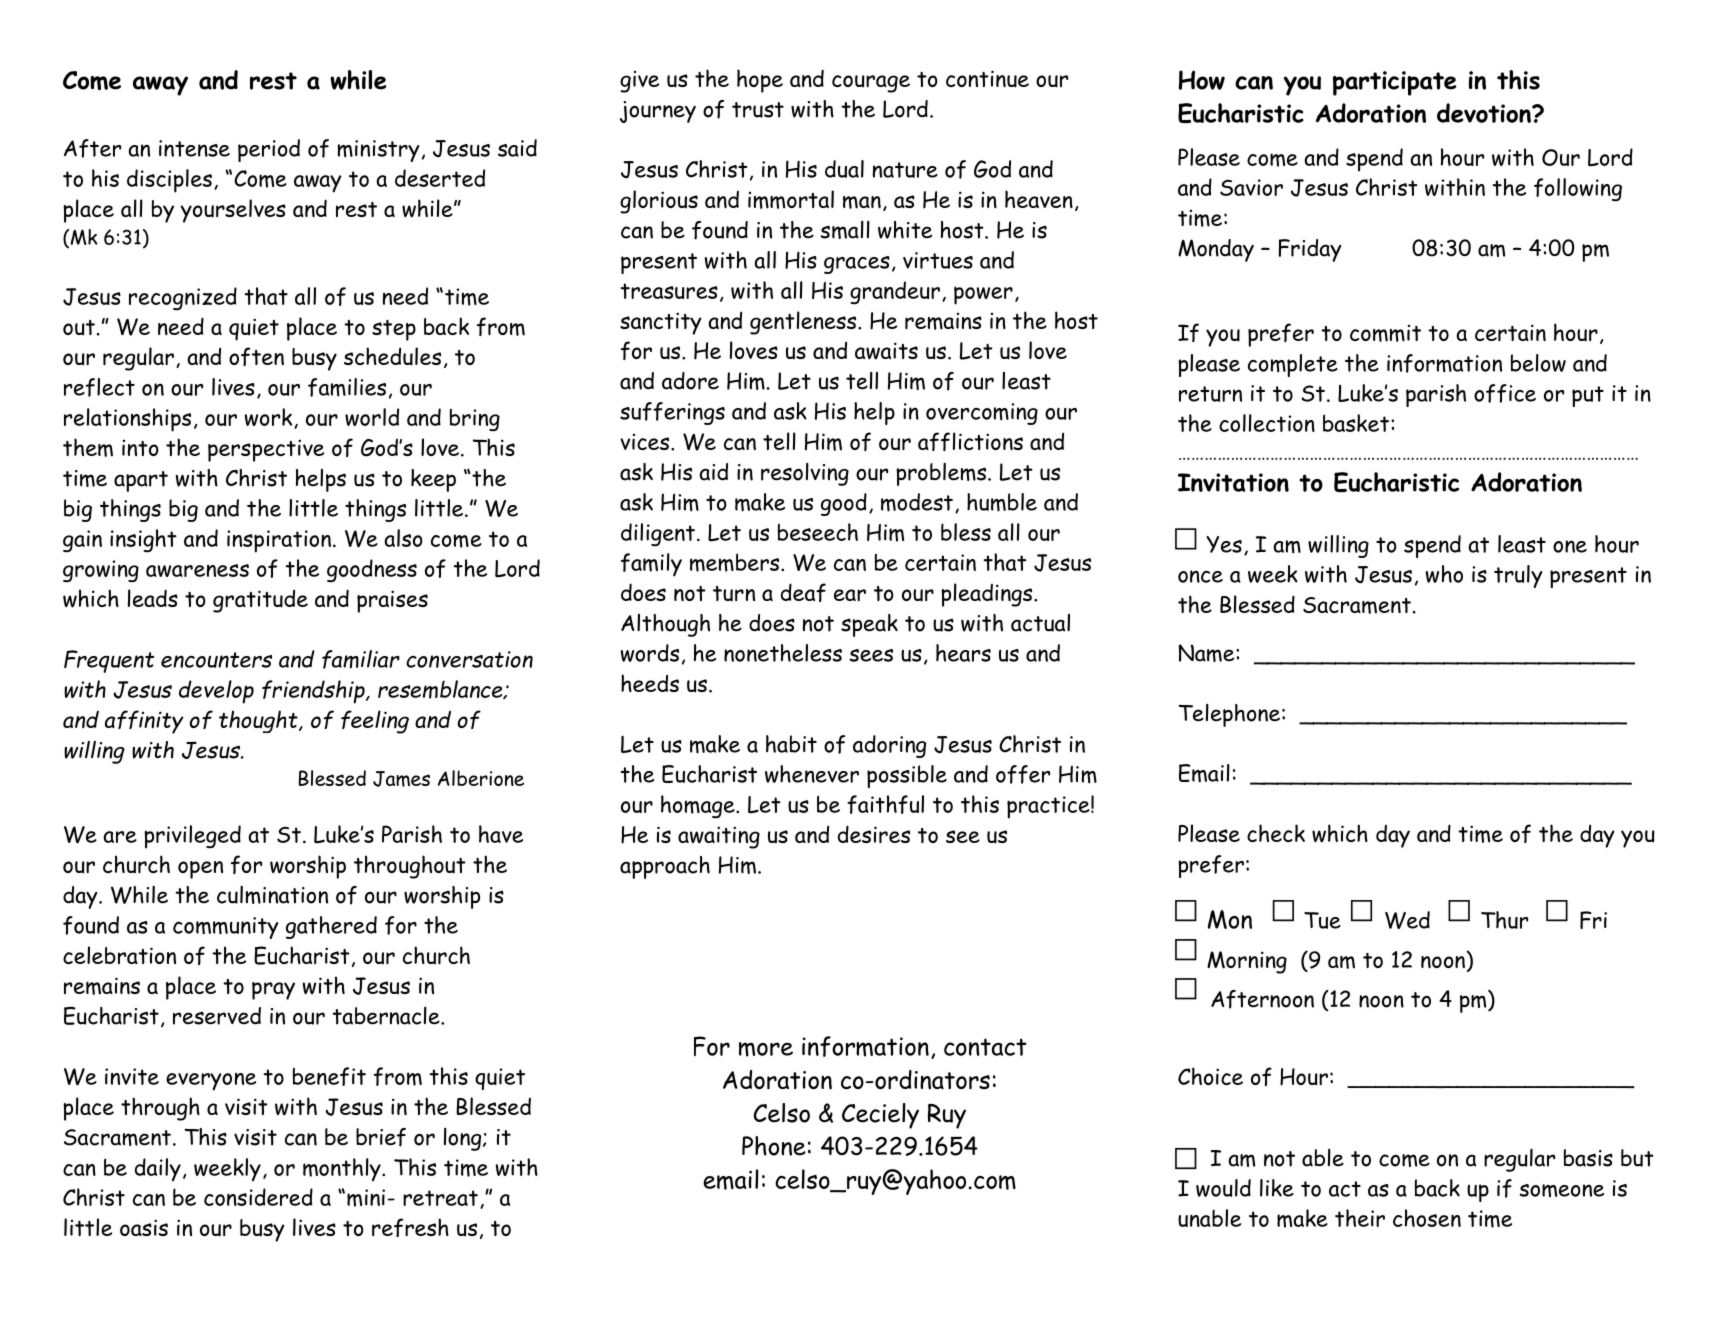 The height and width of the page is (1328, 1719). I want to click on community, so click(225, 928).
